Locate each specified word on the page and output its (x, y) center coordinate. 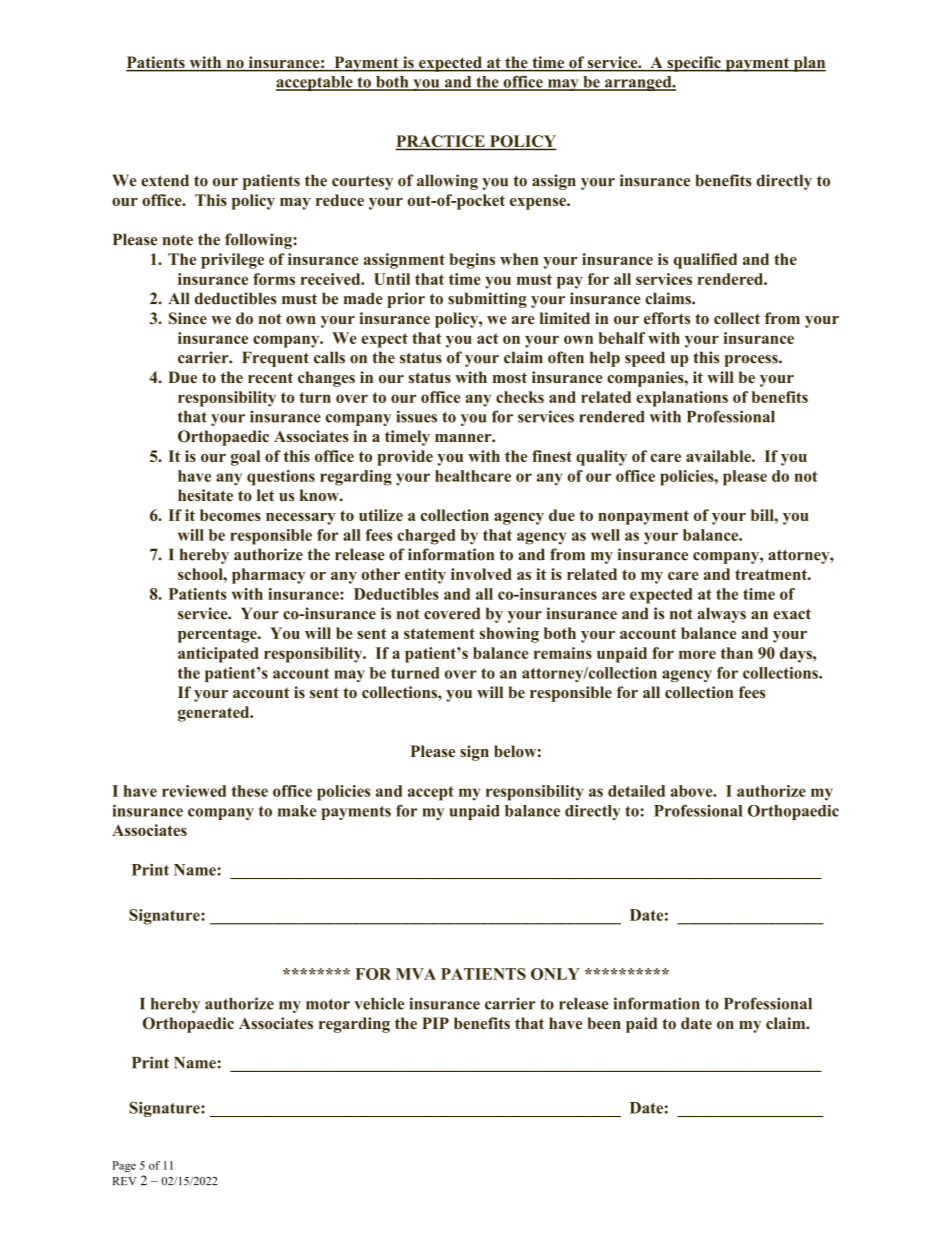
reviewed (194, 791)
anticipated (218, 655)
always (722, 615)
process (752, 361)
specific (694, 64)
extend (165, 180)
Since (188, 318)
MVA (416, 974)
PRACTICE (441, 142)
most (510, 377)
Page (124, 1166)
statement (439, 633)
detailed (636, 791)
